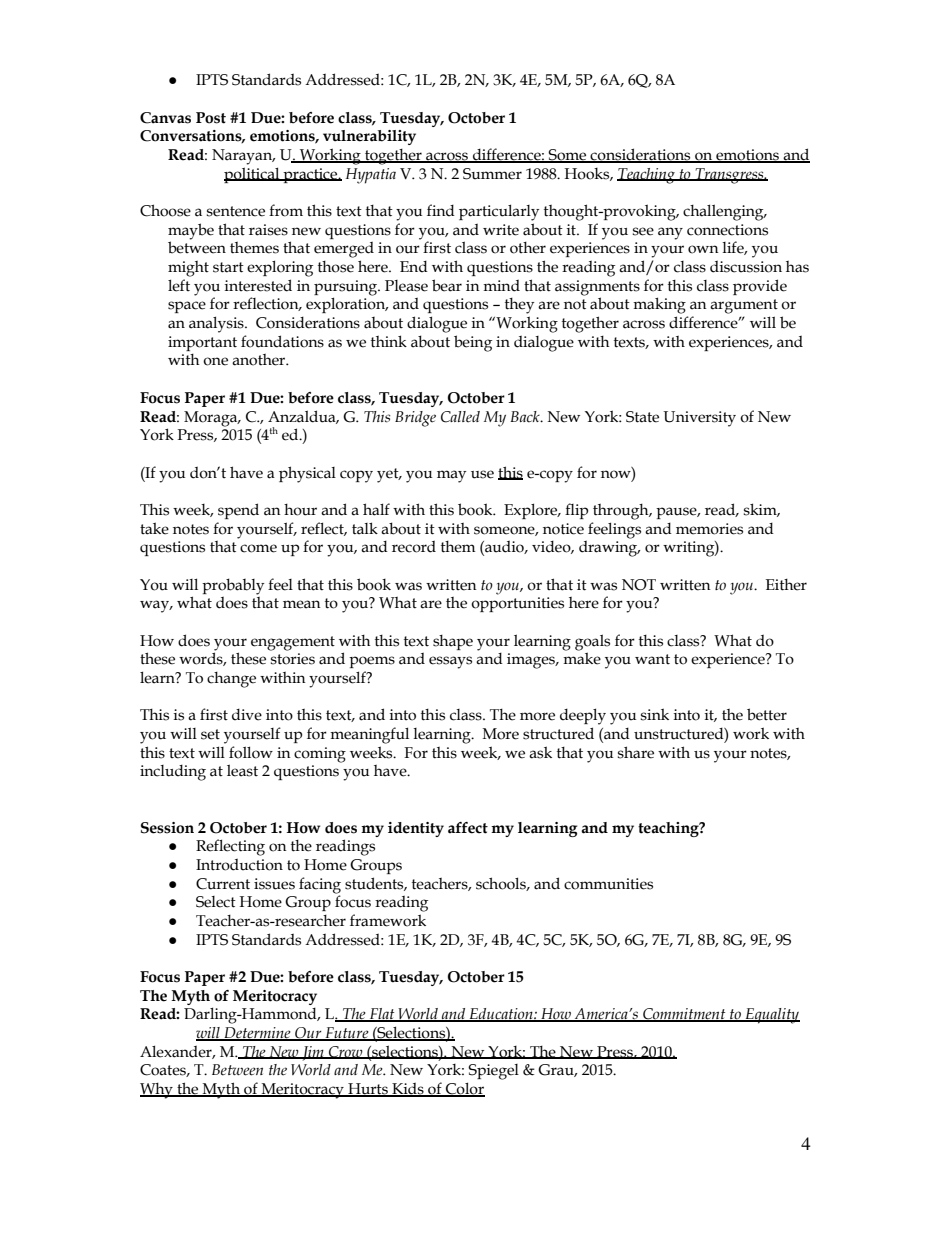 This screenshot has height=1233, width=952. Describe the element at coordinates (492, 174) in the screenshot. I see `Summer` at that location.
